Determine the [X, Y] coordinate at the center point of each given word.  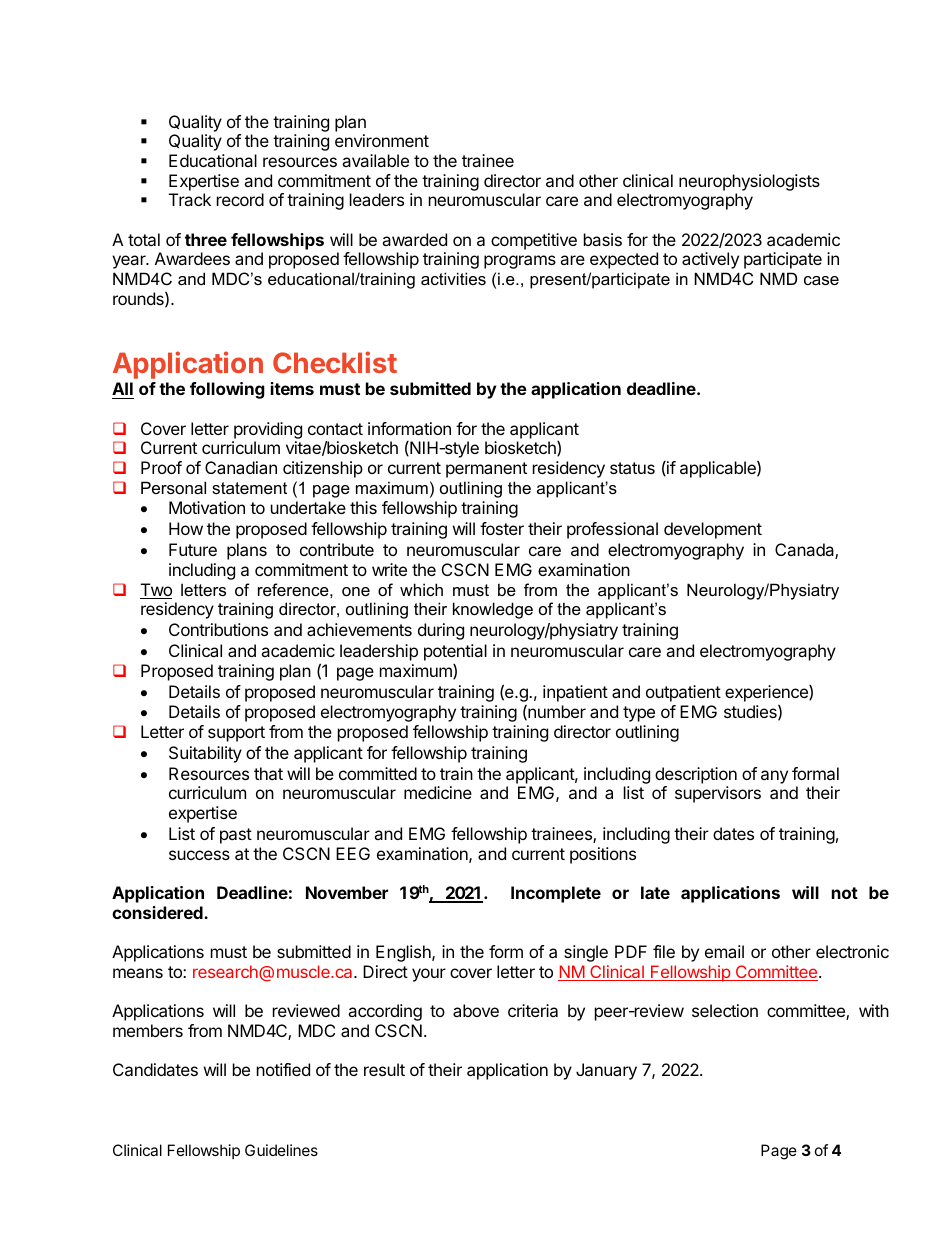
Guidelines [281, 1150]
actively [710, 260]
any [774, 777]
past [236, 836]
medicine [438, 792]
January [606, 1071]
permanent [486, 470]
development [713, 530]
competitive [534, 241]
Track [190, 199]
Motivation [207, 507]
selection [725, 1010]
